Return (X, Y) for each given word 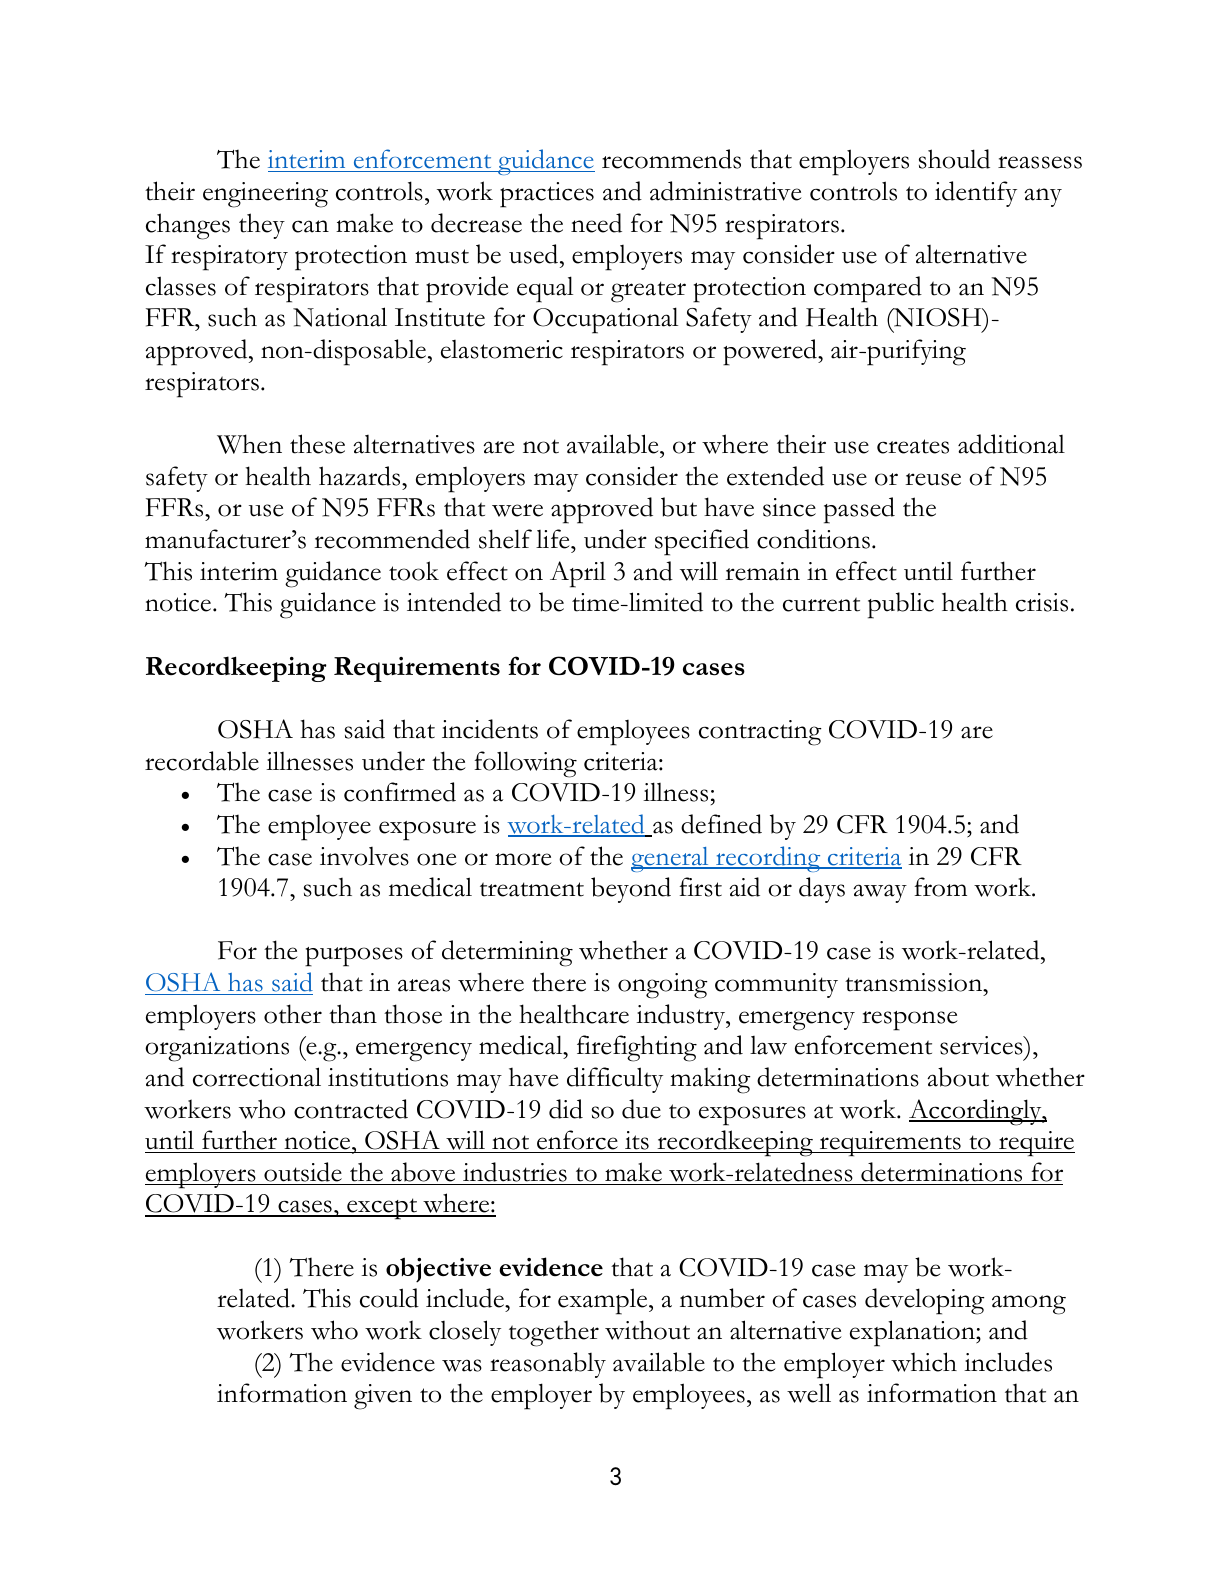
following (525, 764)
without (647, 1330)
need (596, 223)
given (383, 1397)
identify (976, 194)
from (940, 887)
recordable (202, 761)
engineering (265, 195)
